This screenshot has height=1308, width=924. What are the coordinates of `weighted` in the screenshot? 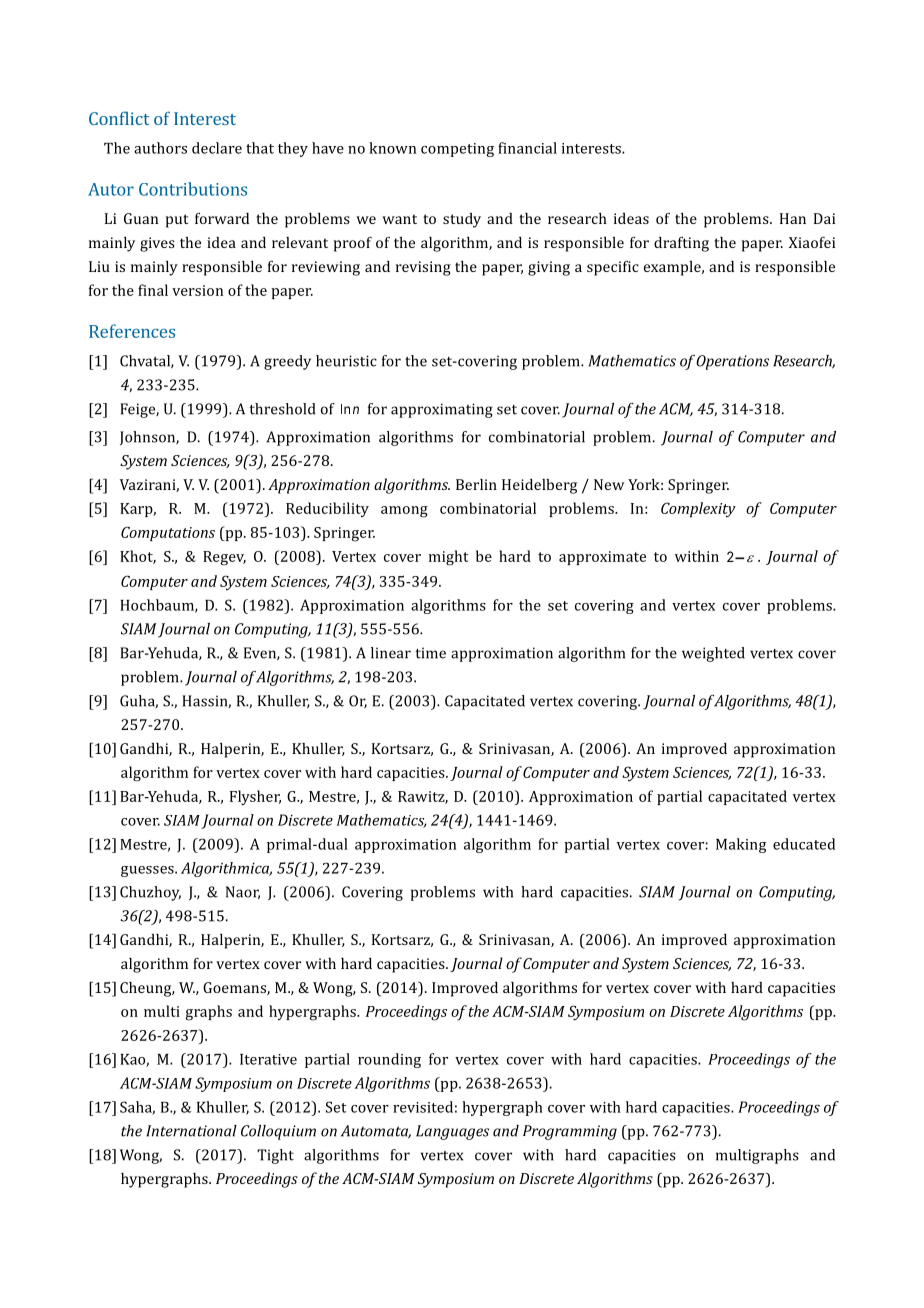 It's located at (713, 654).
